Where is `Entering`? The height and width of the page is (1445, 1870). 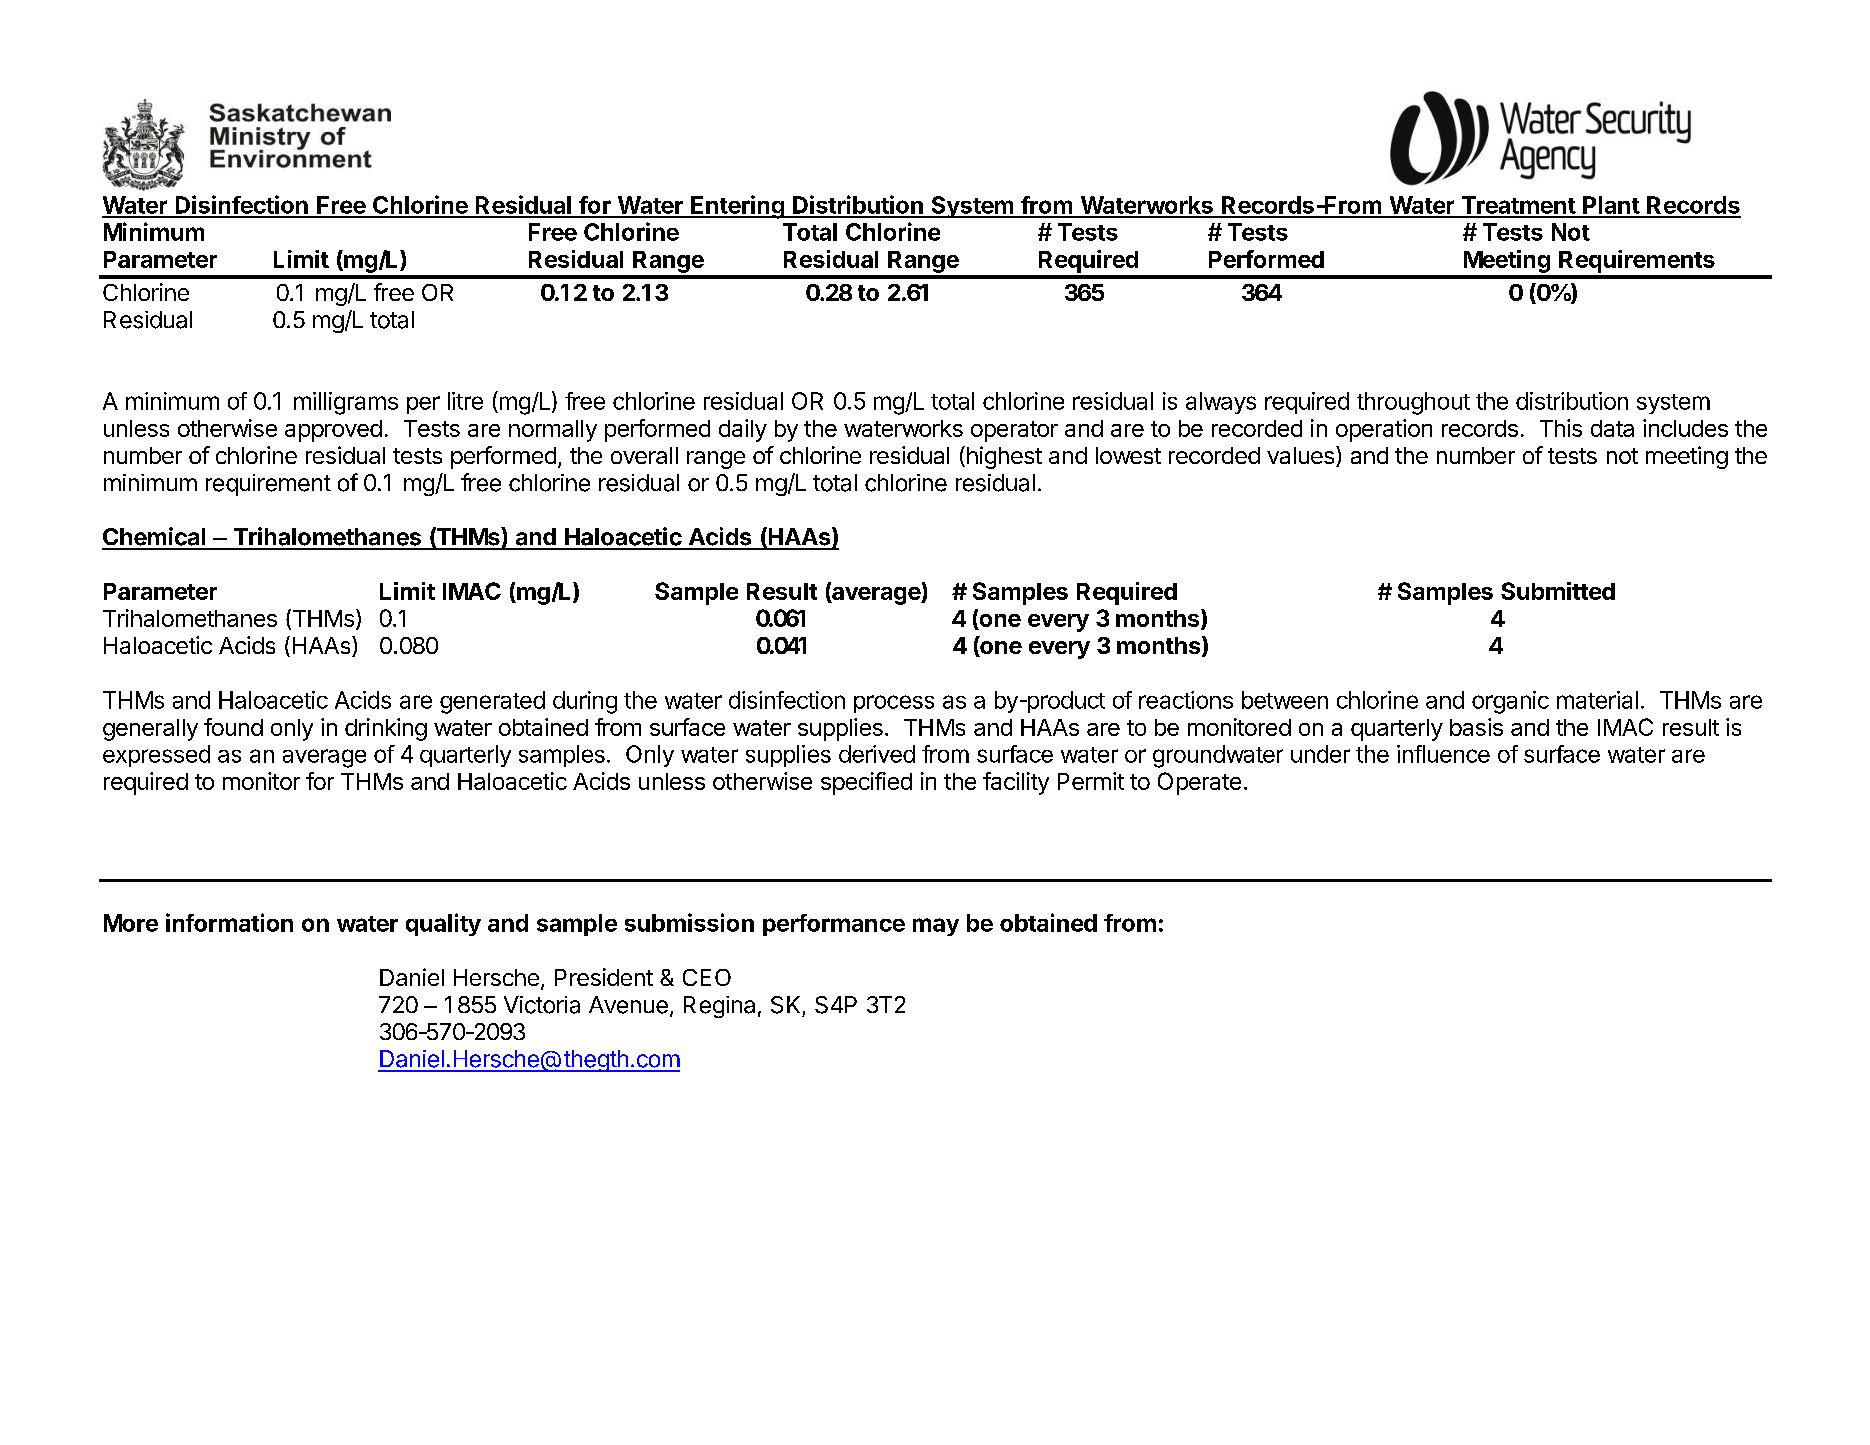
Entering is located at coordinates (737, 207).
